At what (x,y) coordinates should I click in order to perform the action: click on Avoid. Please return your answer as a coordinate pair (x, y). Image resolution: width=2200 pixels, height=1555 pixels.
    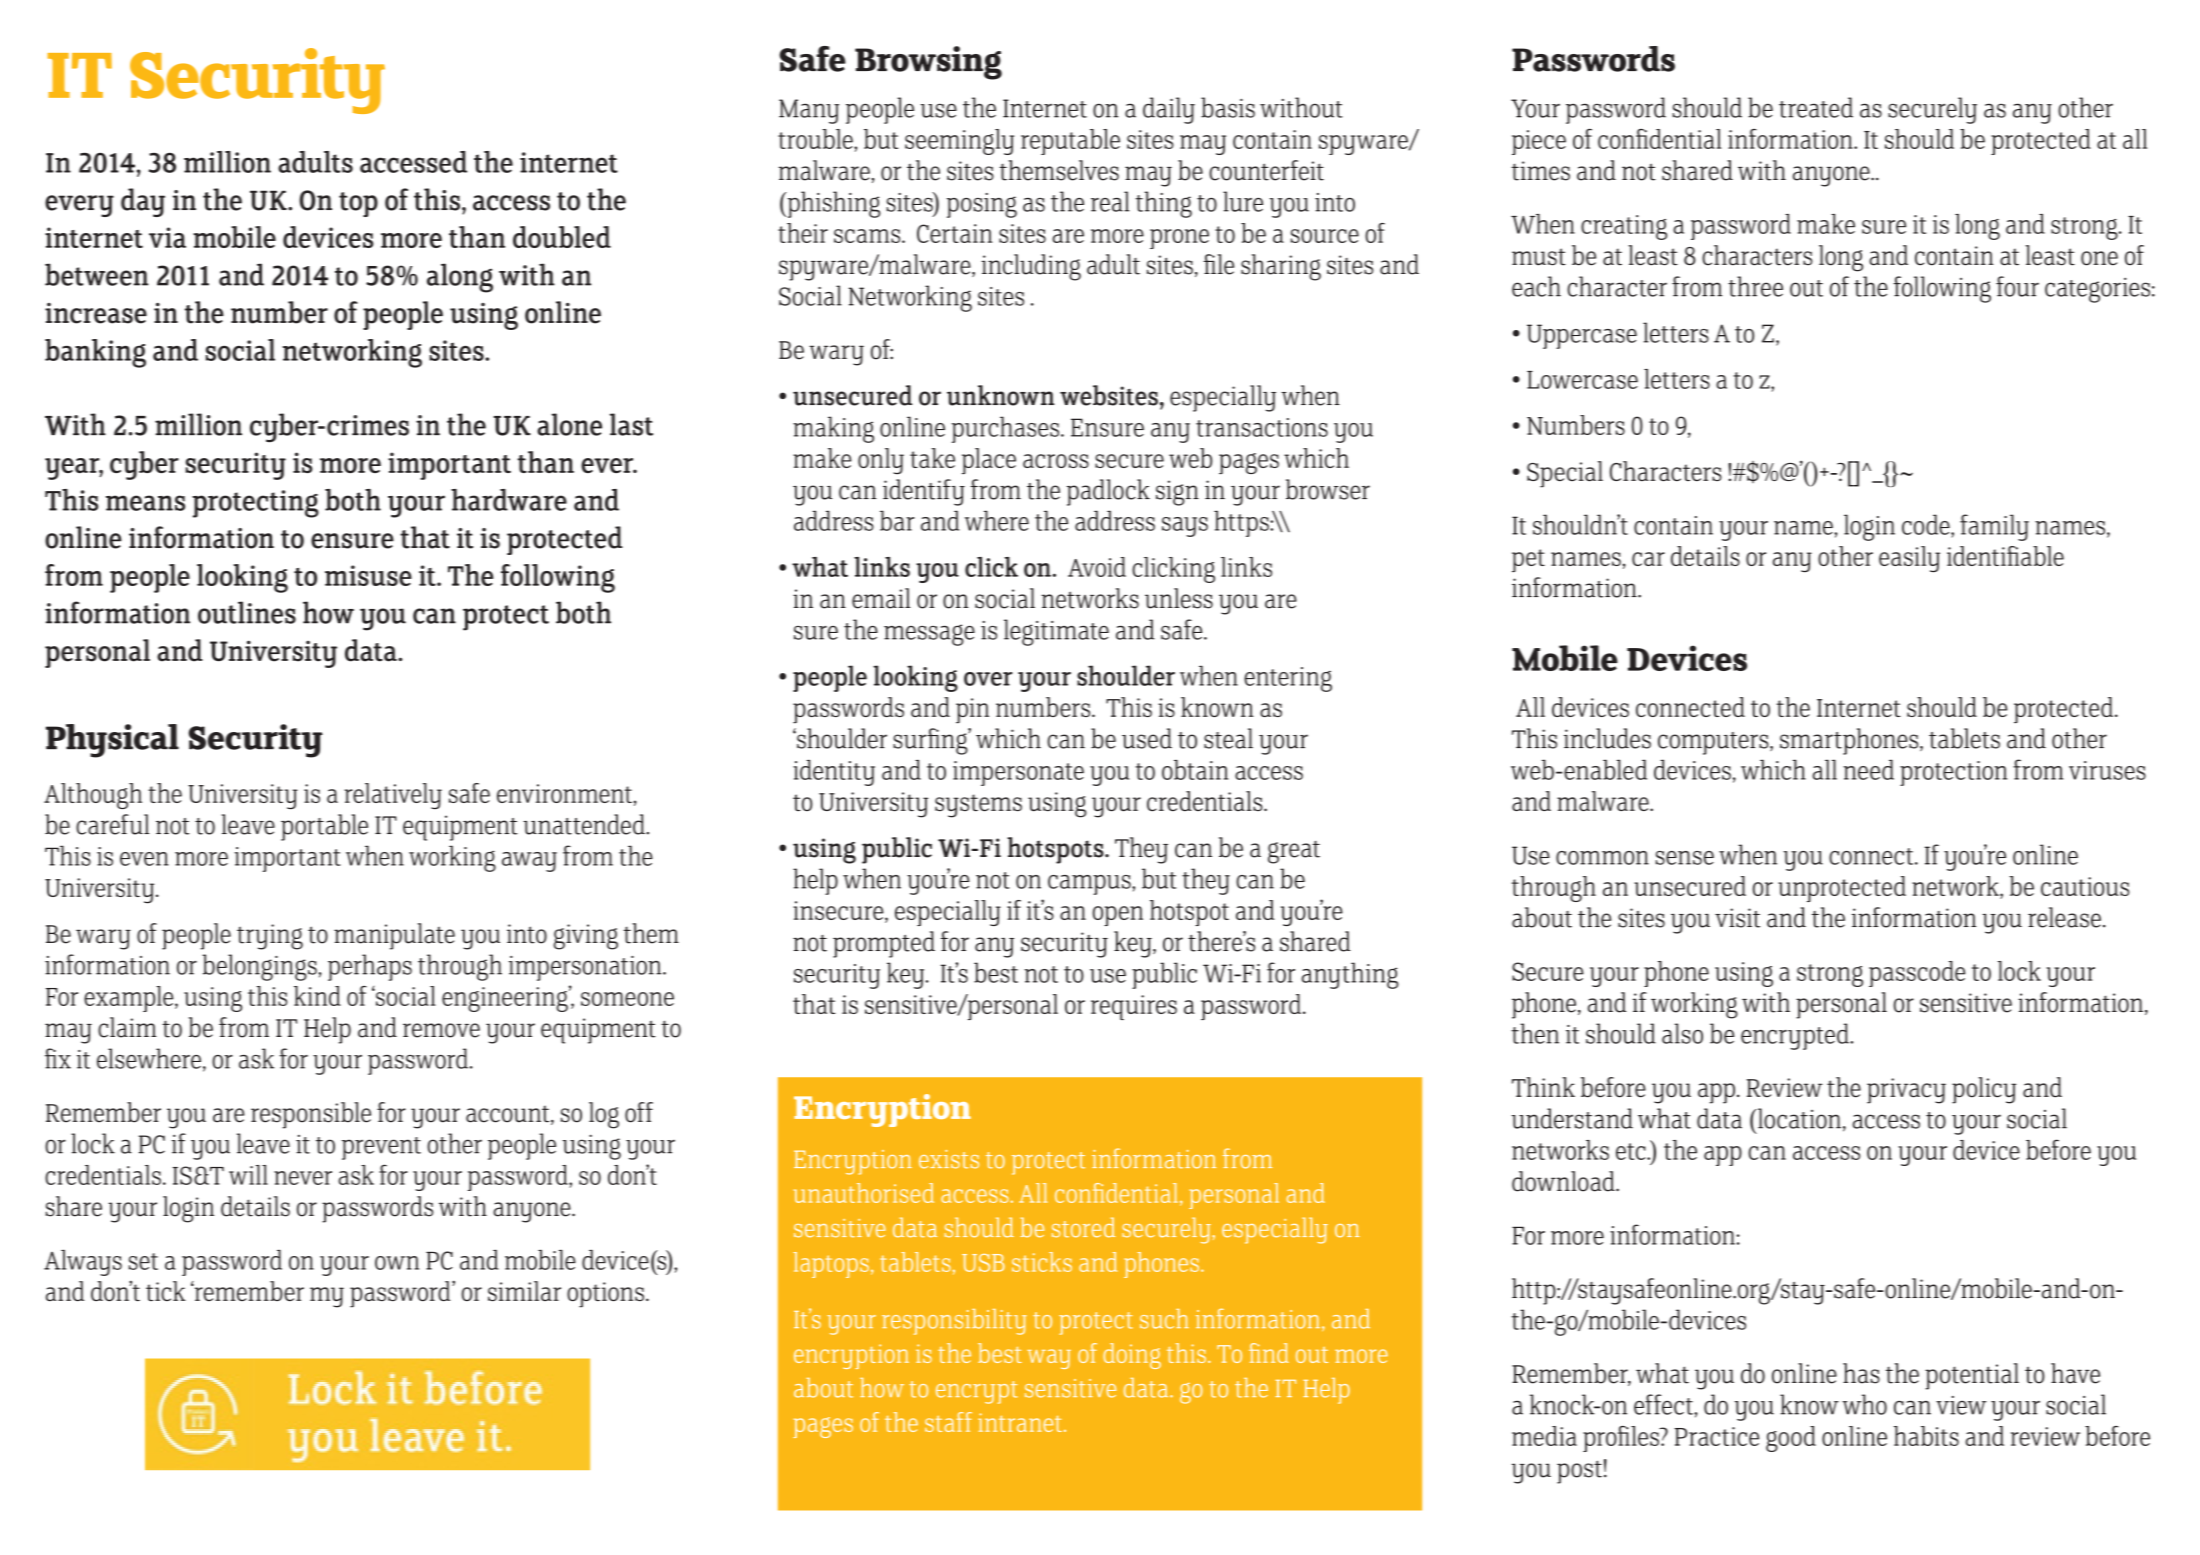
    Looking at the image, I should click on (1097, 567).
